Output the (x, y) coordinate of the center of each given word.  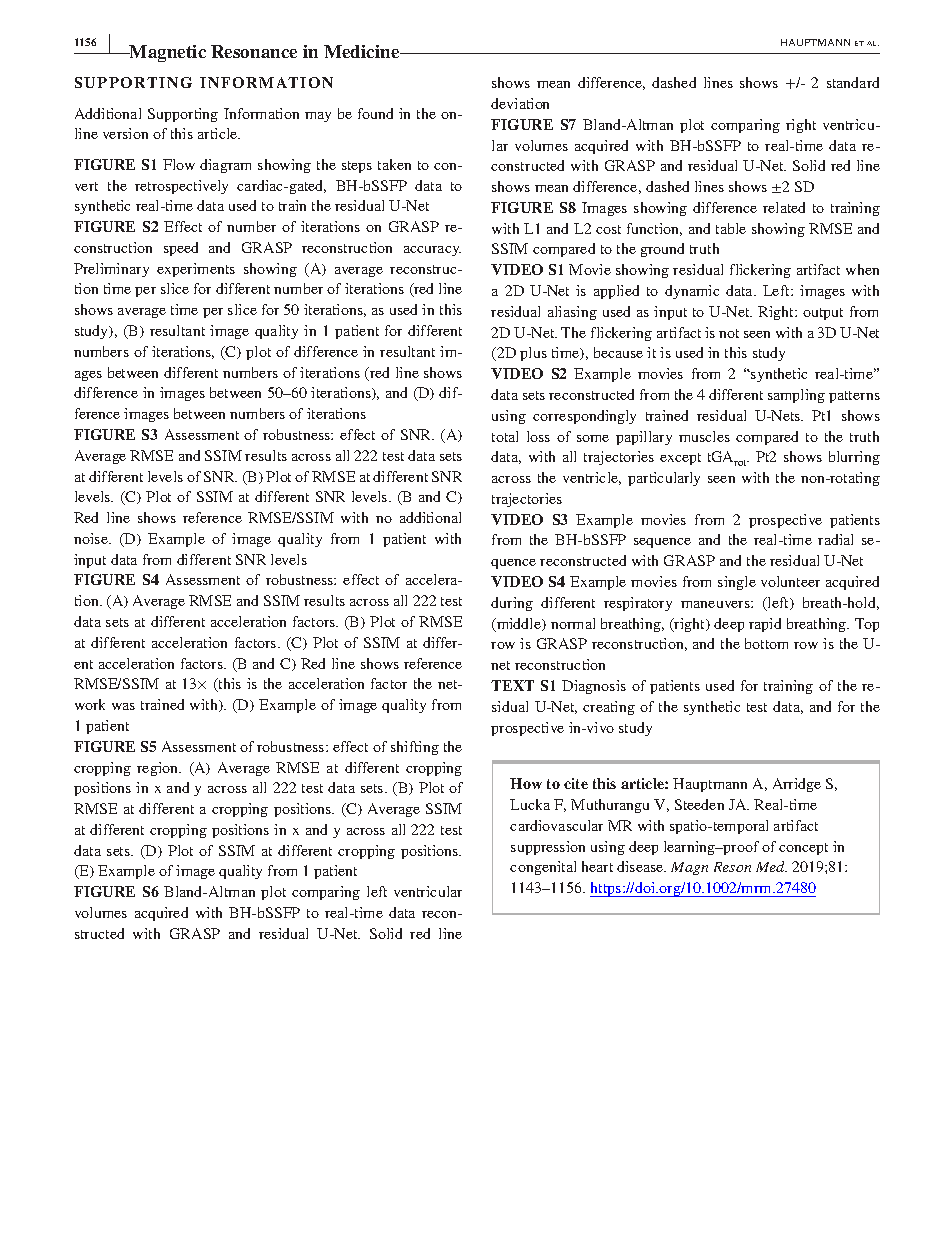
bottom (766, 643)
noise (92, 538)
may (318, 117)
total (505, 436)
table (731, 228)
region (159, 769)
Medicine (363, 51)
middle (519, 625)
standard (853, 82)
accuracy (432, 251)
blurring (854, 458)
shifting (415, 748)
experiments (196, 270)
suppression (548, 848)
